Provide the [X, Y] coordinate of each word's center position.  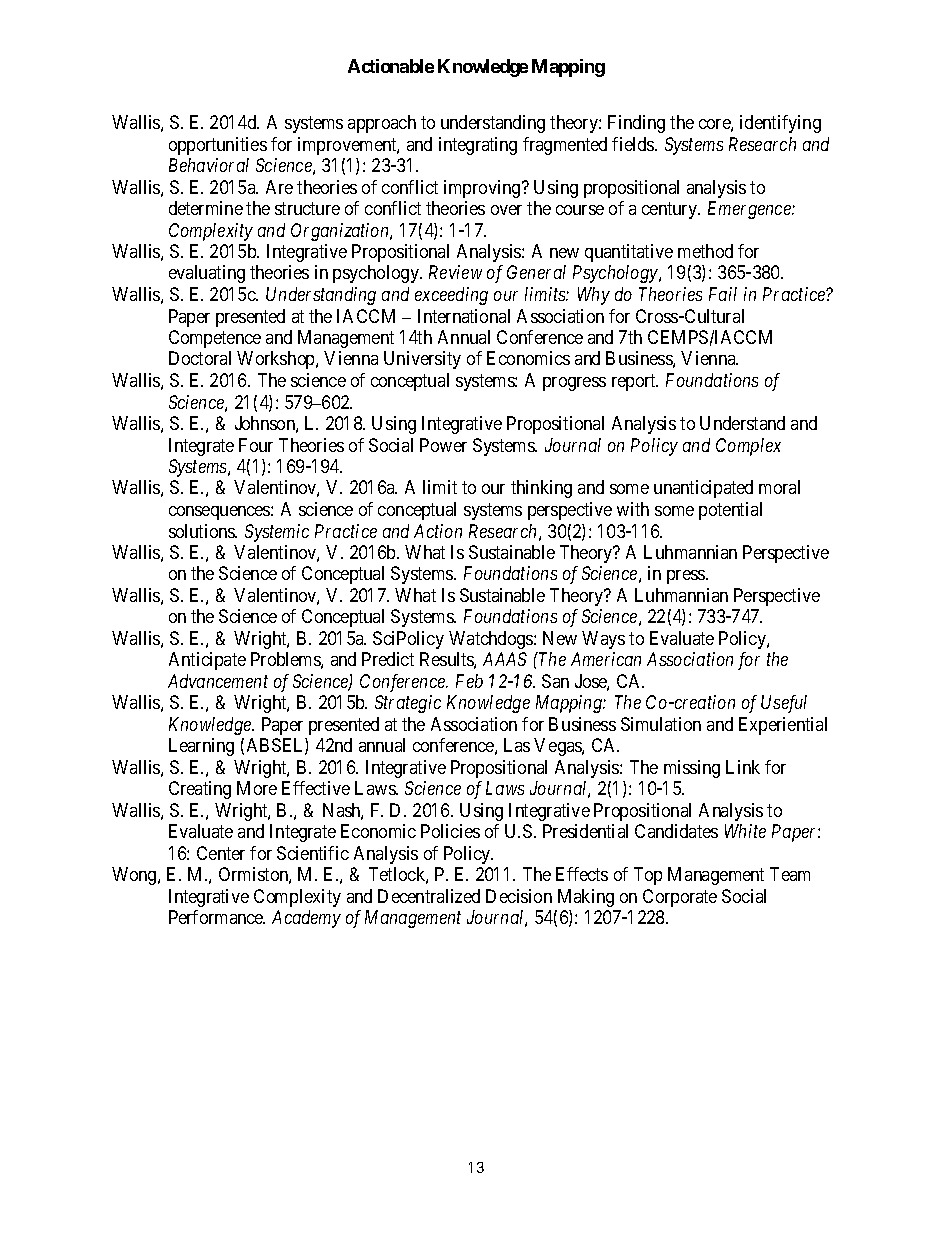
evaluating [207, 274]
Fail [723, 294]
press [687, 577]
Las [517, 745]
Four [256, 445]
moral [779, 487]
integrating [478, 146]
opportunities [218, 146]
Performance [217, 917]
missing [692, 769]
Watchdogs [492, 640]
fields [634, 144]
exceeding [451, 296]
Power [443, 445]
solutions [203, 531]
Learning [201, 747]
